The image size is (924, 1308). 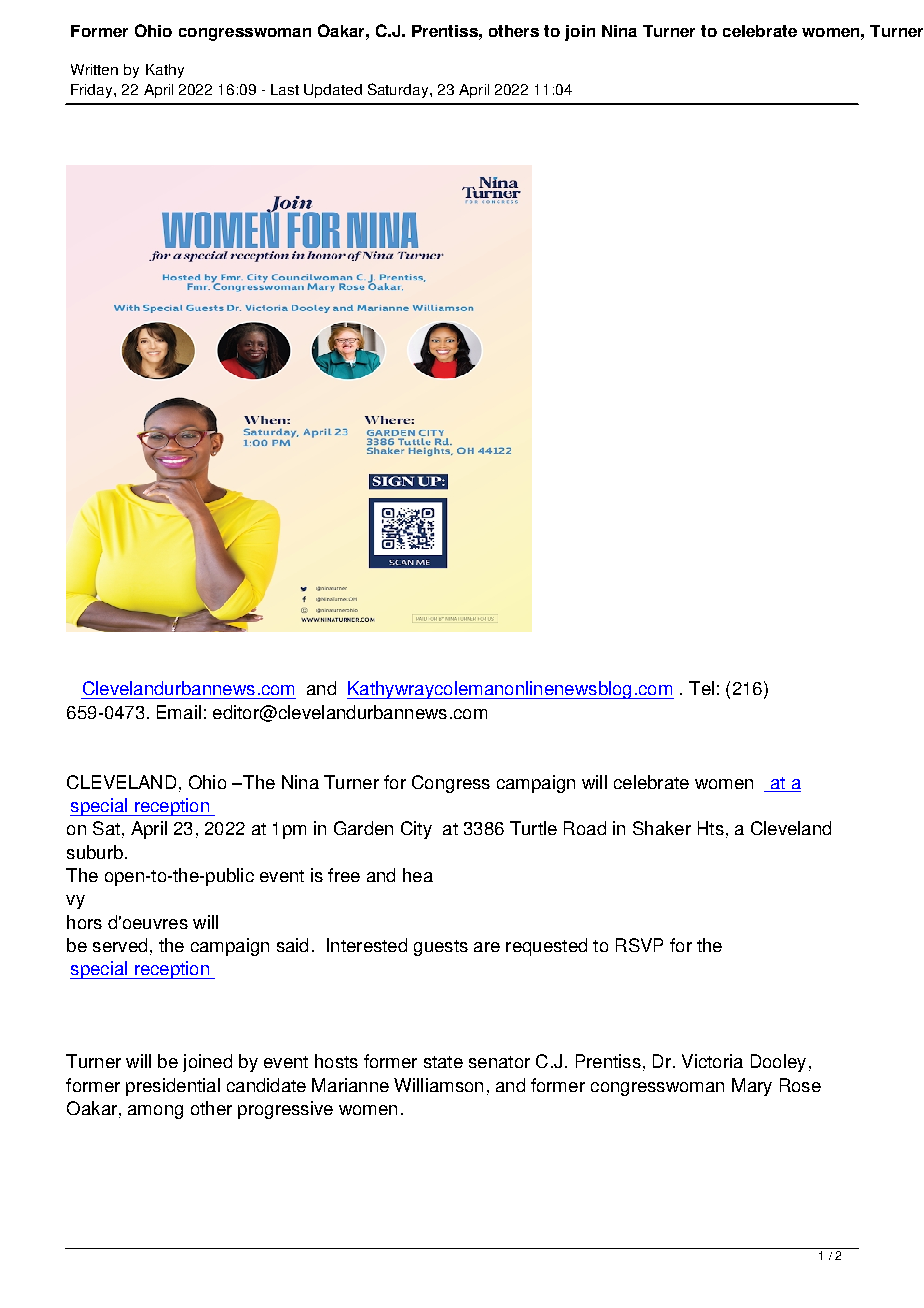 I want to click on Road, so click(x=585, y=828).
